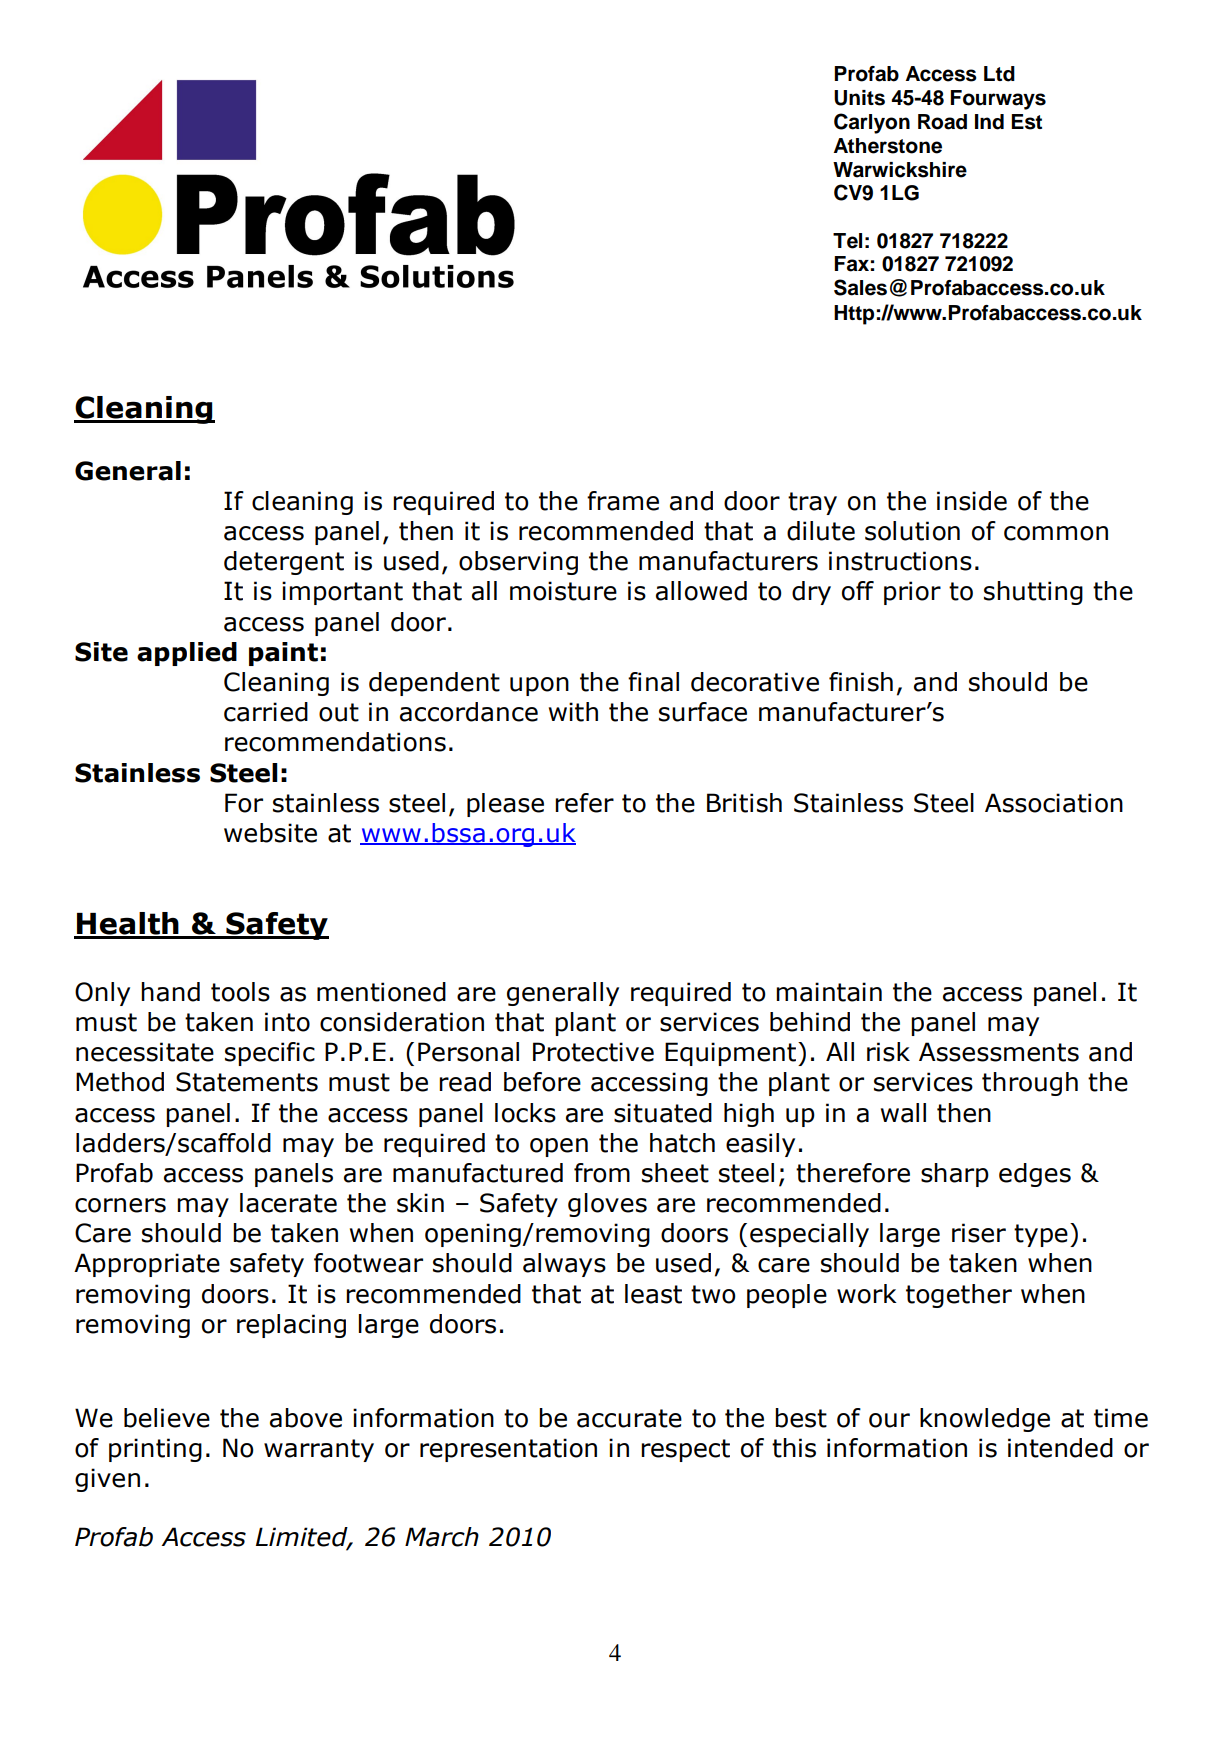 Image resolution: width=1230 pixels, height=1741 pixels. I want to click on detergent, so click(284, 563).
